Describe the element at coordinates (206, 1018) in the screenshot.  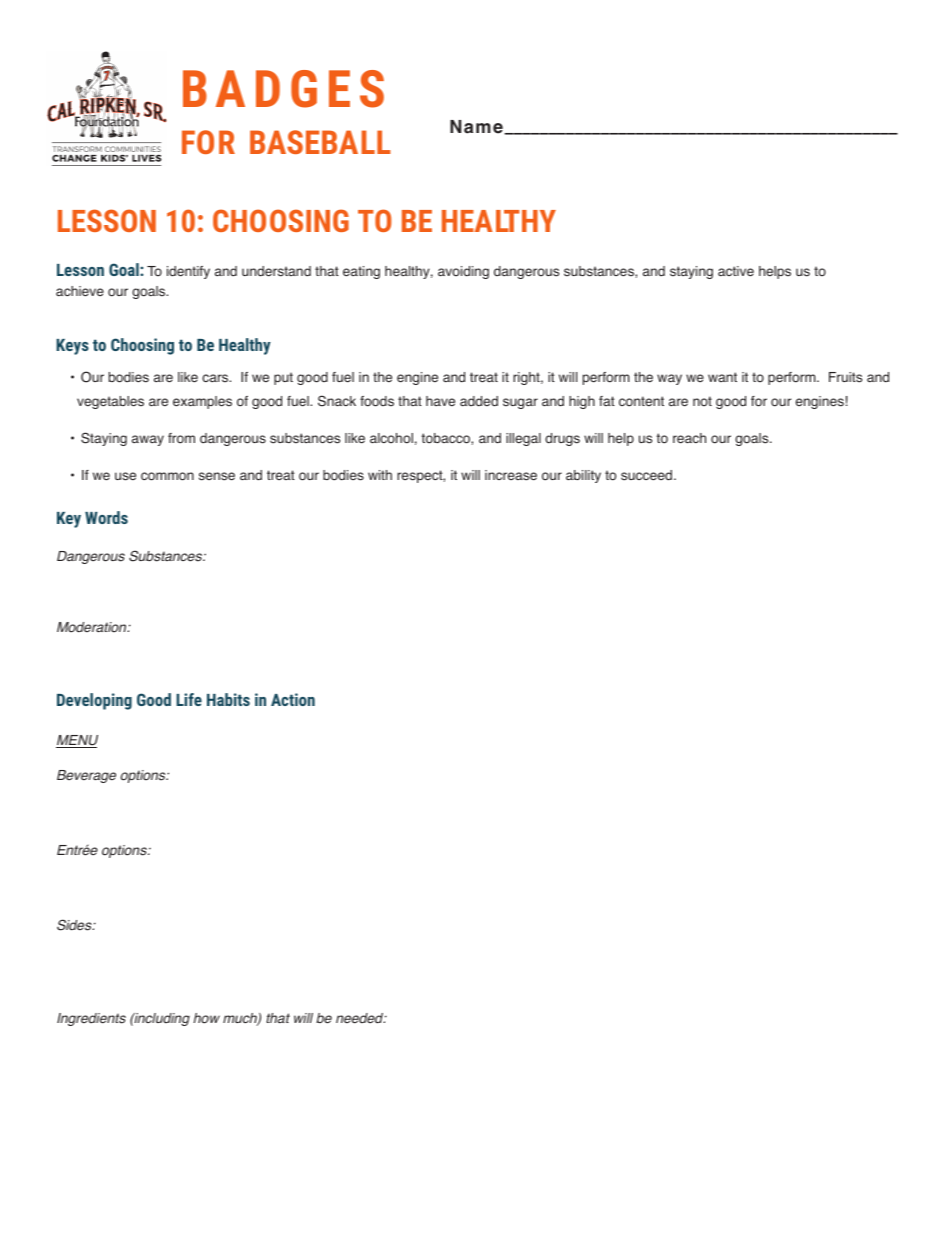
I see `how` at that location.
